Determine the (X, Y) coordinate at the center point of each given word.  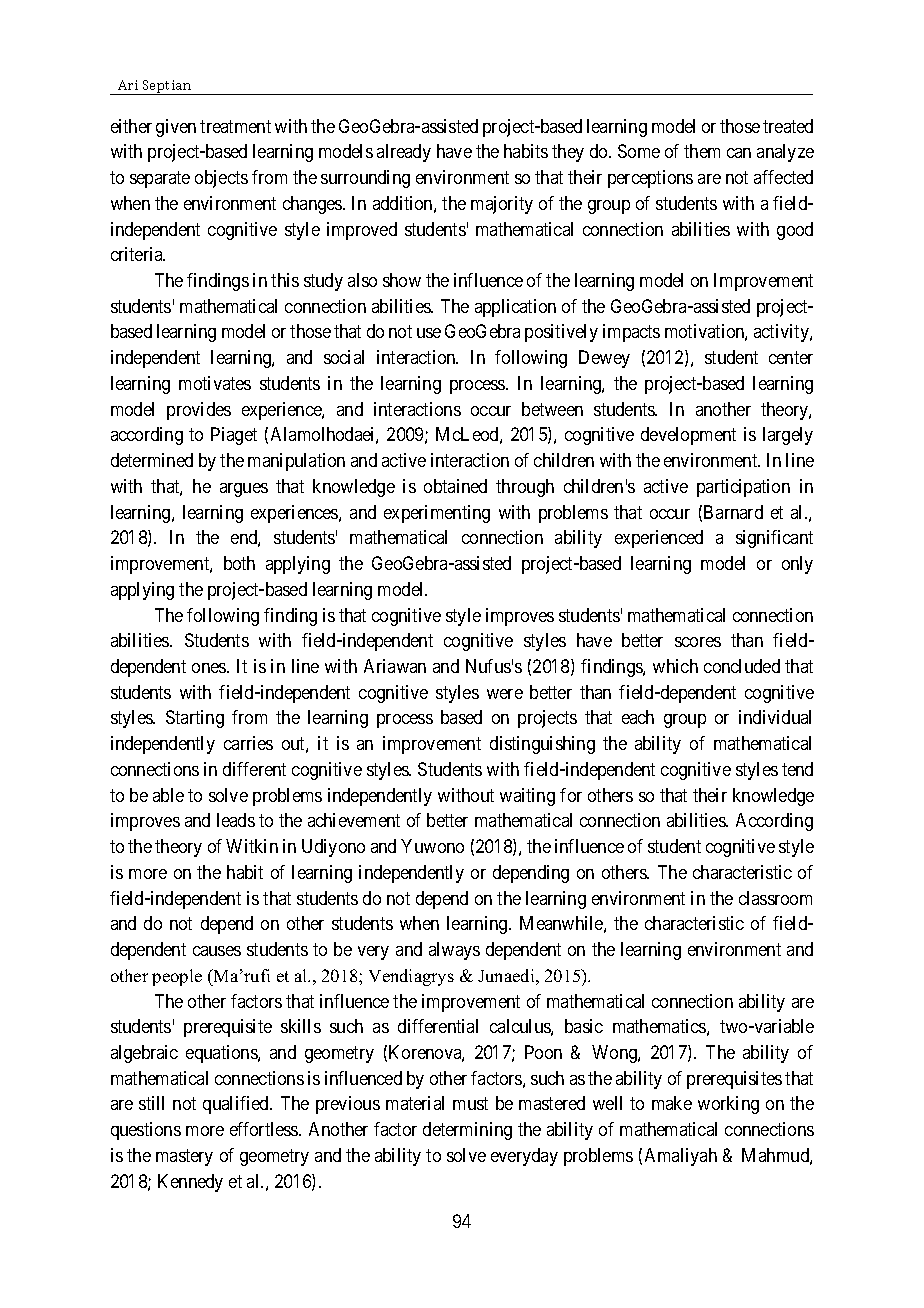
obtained (455, 486)
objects (221, 179)
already (404, 153)
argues (244, 490)
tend (797, 769)
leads (236, 820)
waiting (527, 797)
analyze (785, 153)
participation (743, 488)
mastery (184, 1157)
